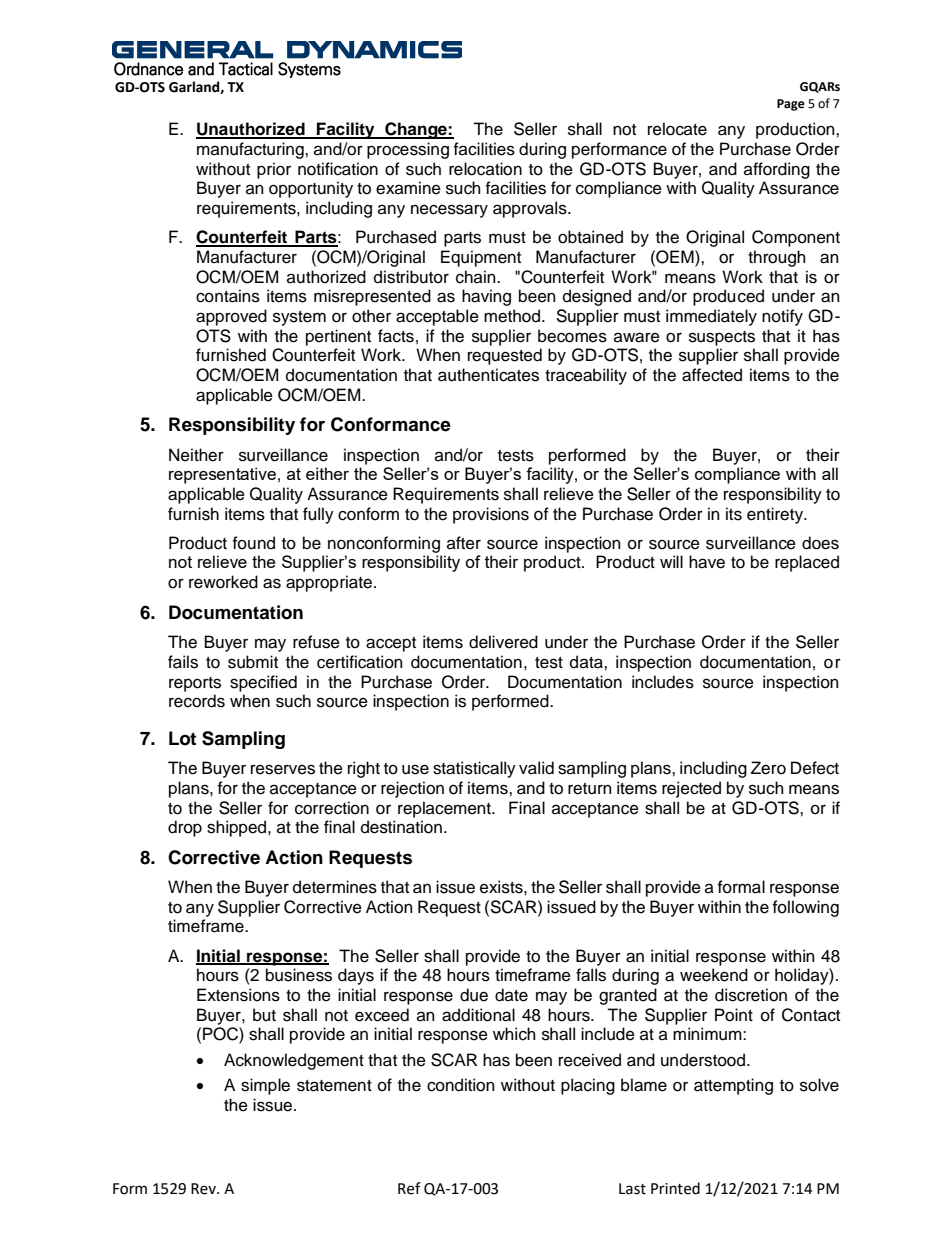 The image size is (952, 1233). What do you see at coordinates (274, 170) in the image?
I see `prior` at bounding box center [274, 170].
